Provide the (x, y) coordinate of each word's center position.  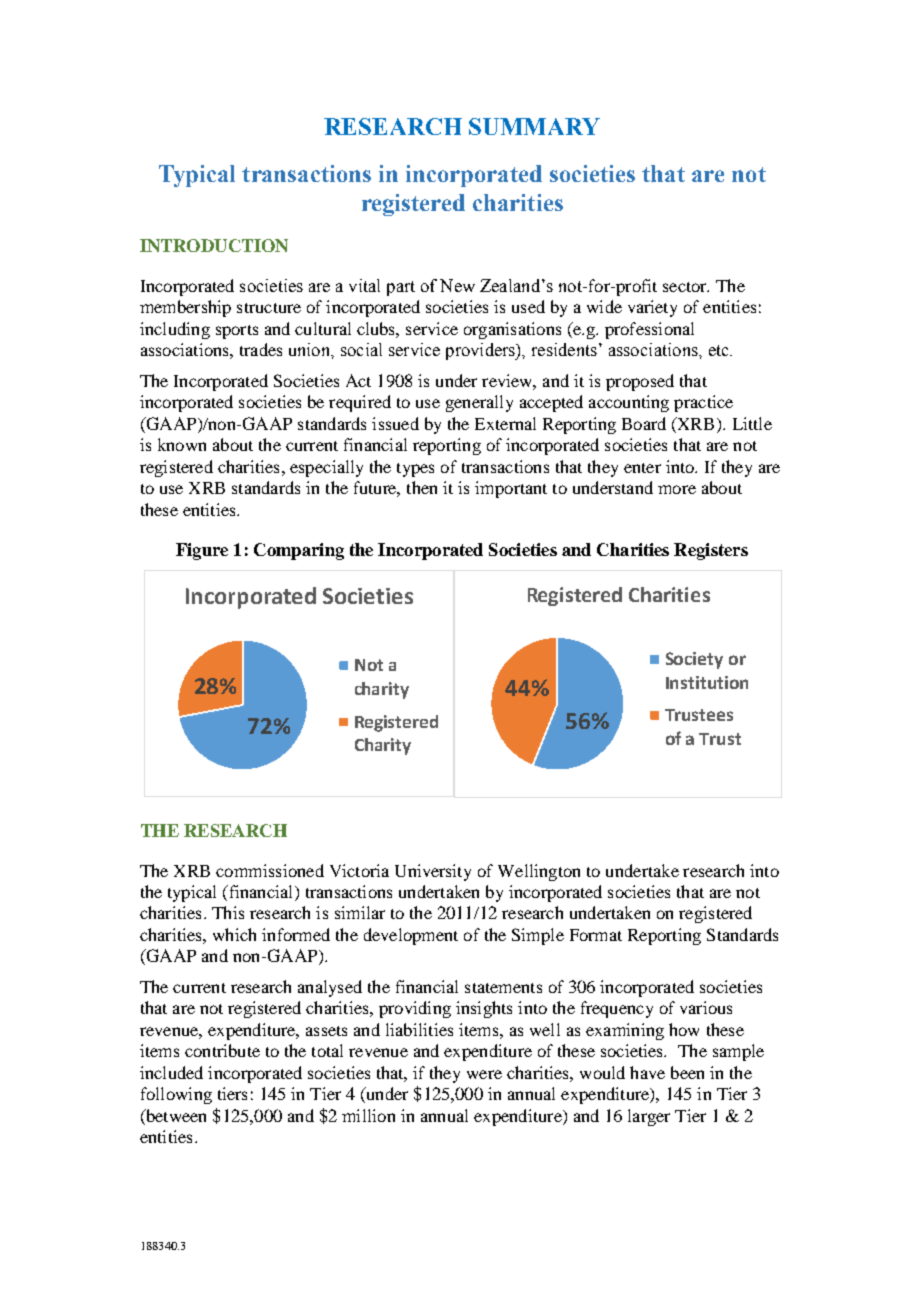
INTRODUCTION (214, 245)
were (484, 1074)
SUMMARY (534, 126)
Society (694, 660)
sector (686, 287)
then (422, 487)
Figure (202, 551)
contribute (222, 1050)
